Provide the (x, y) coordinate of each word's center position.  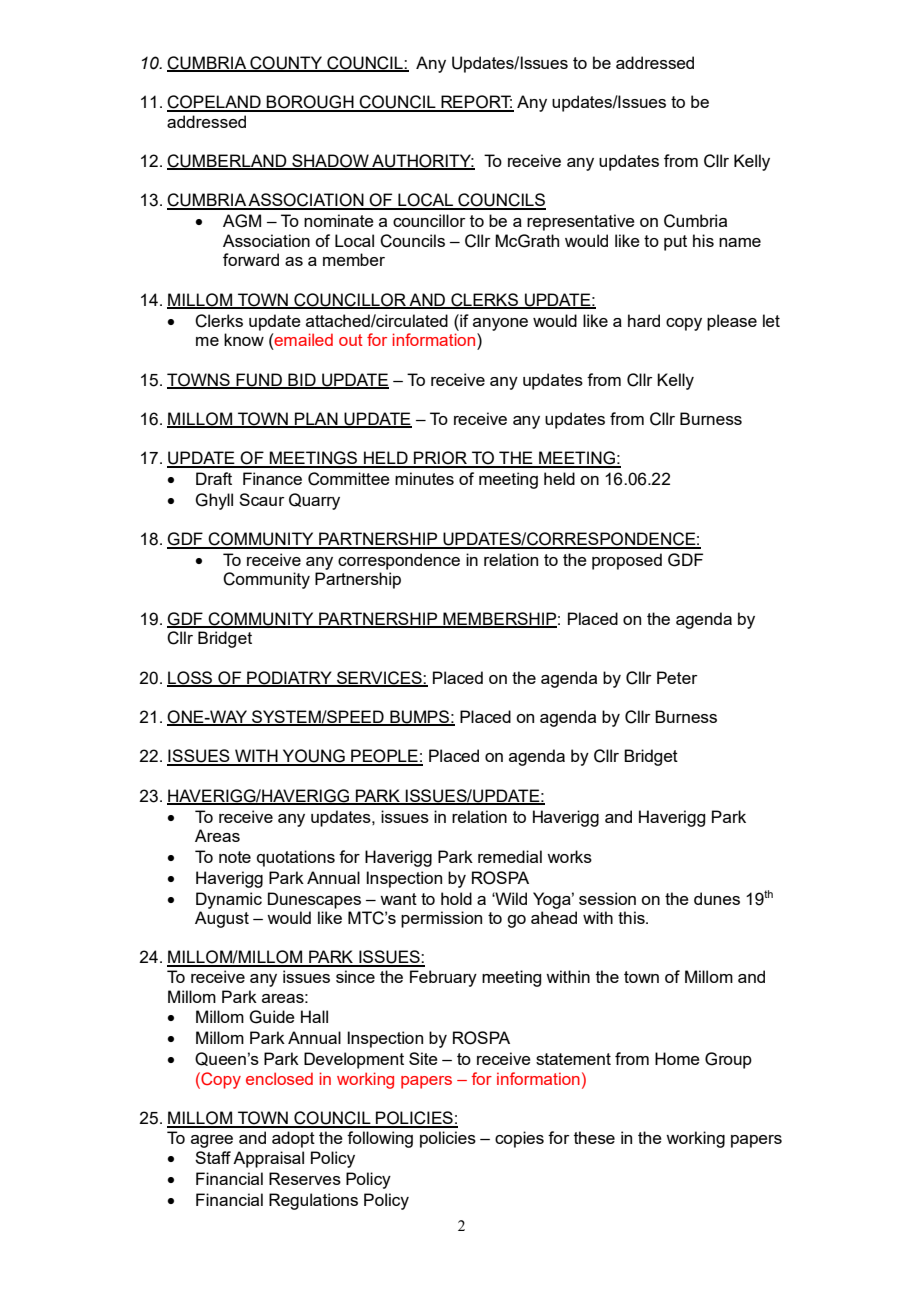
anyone (500, 324)
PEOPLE (384, 757)
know (244, 339)
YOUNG (313, 757)
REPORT (476, 103)
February (443, 978)
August (222, 919)
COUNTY (286, 63)
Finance (272, 478)
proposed (627, 561)
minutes (424, 478)
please (732, 322)
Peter (677, 677)
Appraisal (268, 1159)
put (675, 243)
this (632, 917)
